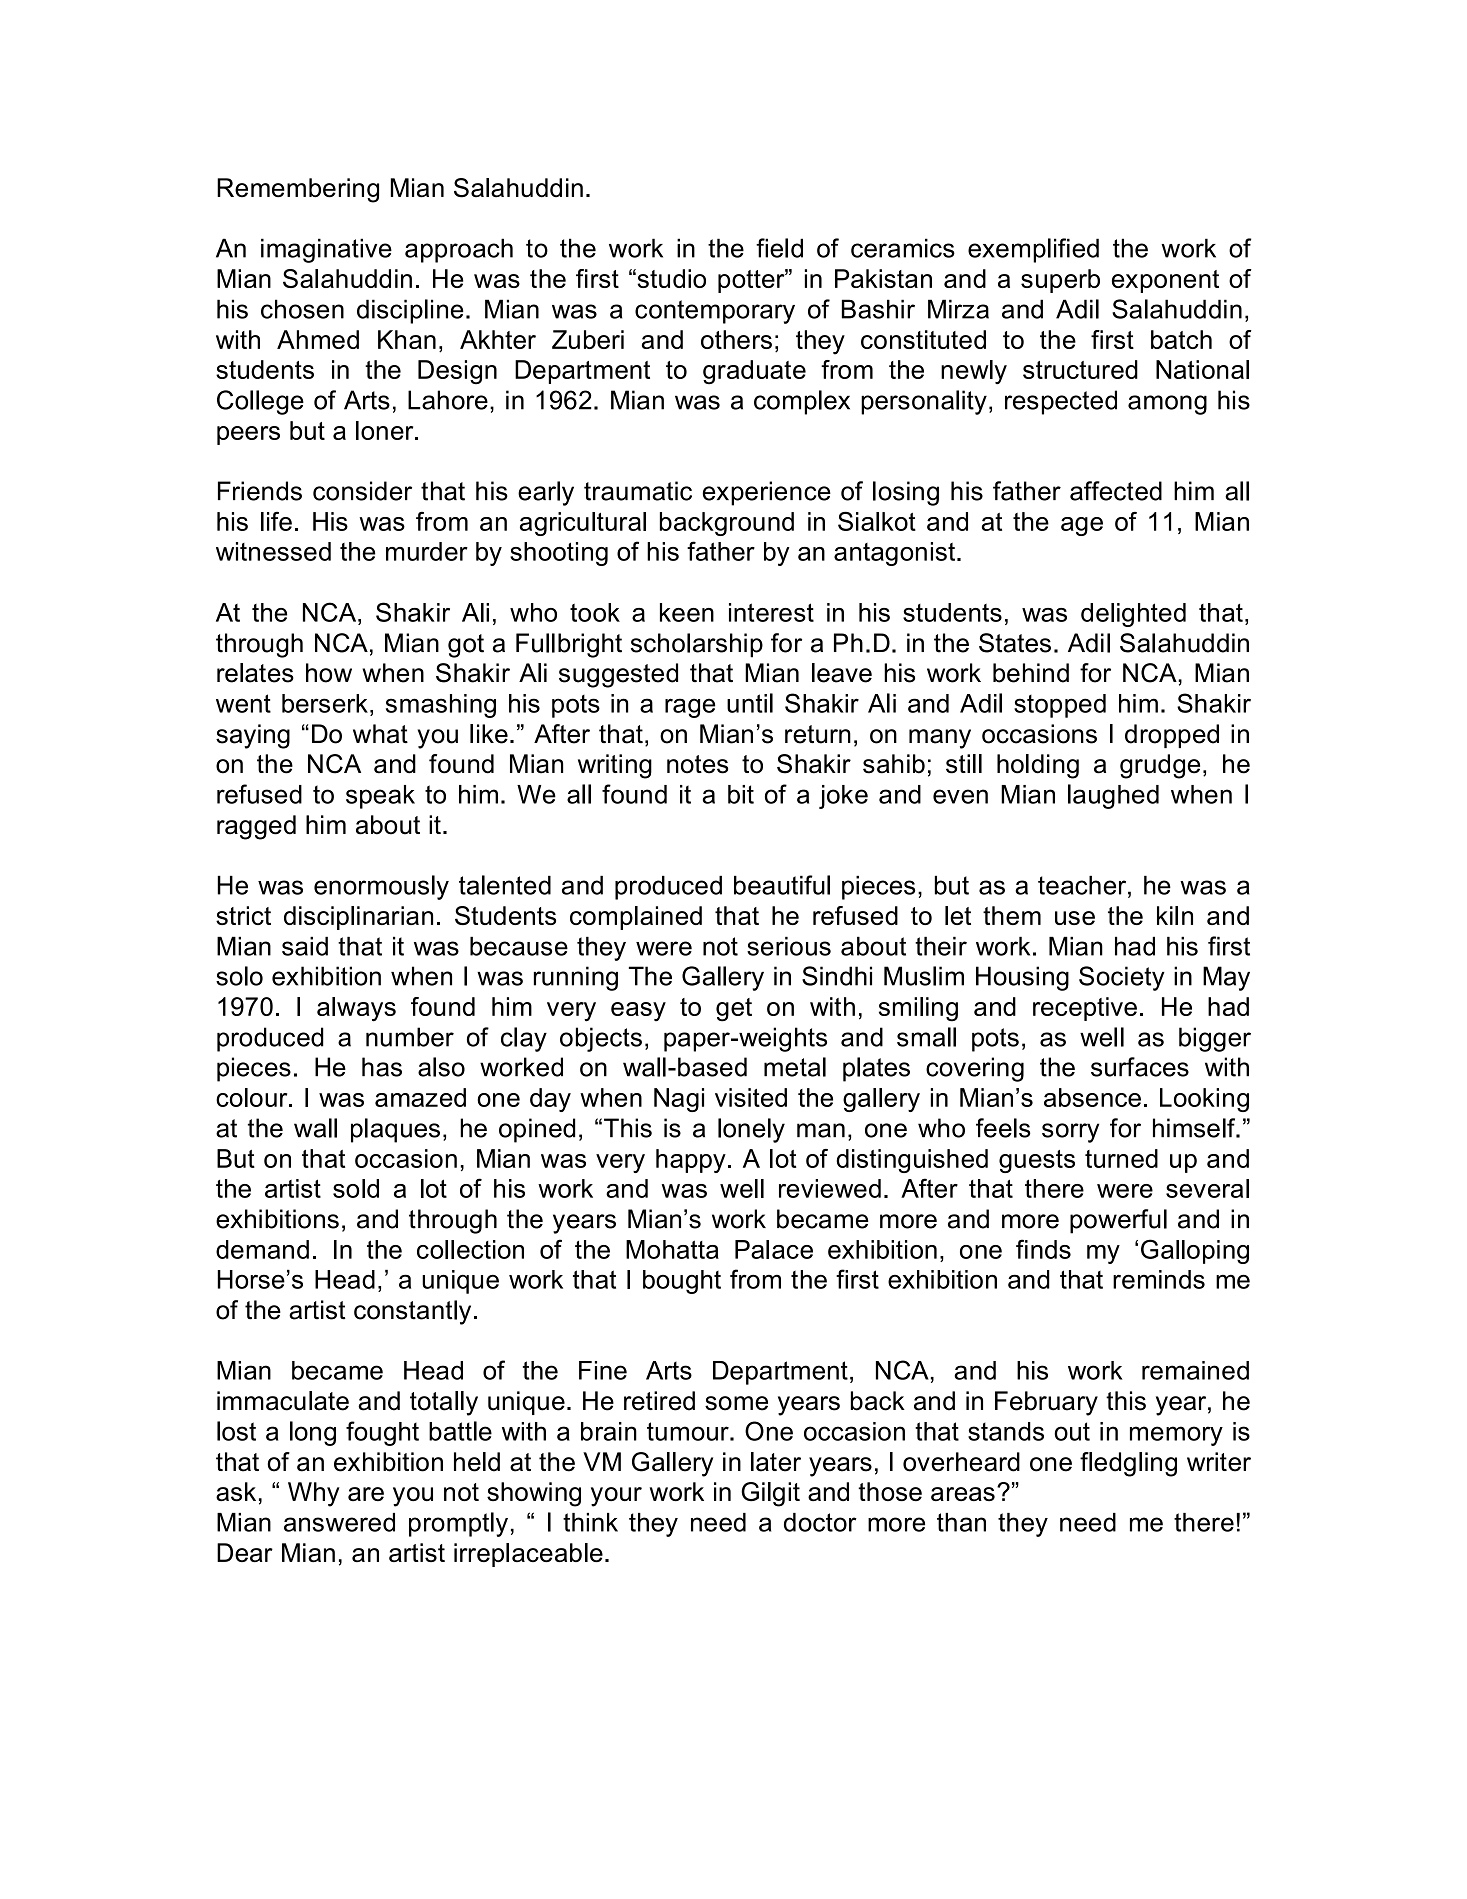  What do you see at coordinates (356, 1188) in the image?
I see `sold` at bounding box center [356, 1188].
